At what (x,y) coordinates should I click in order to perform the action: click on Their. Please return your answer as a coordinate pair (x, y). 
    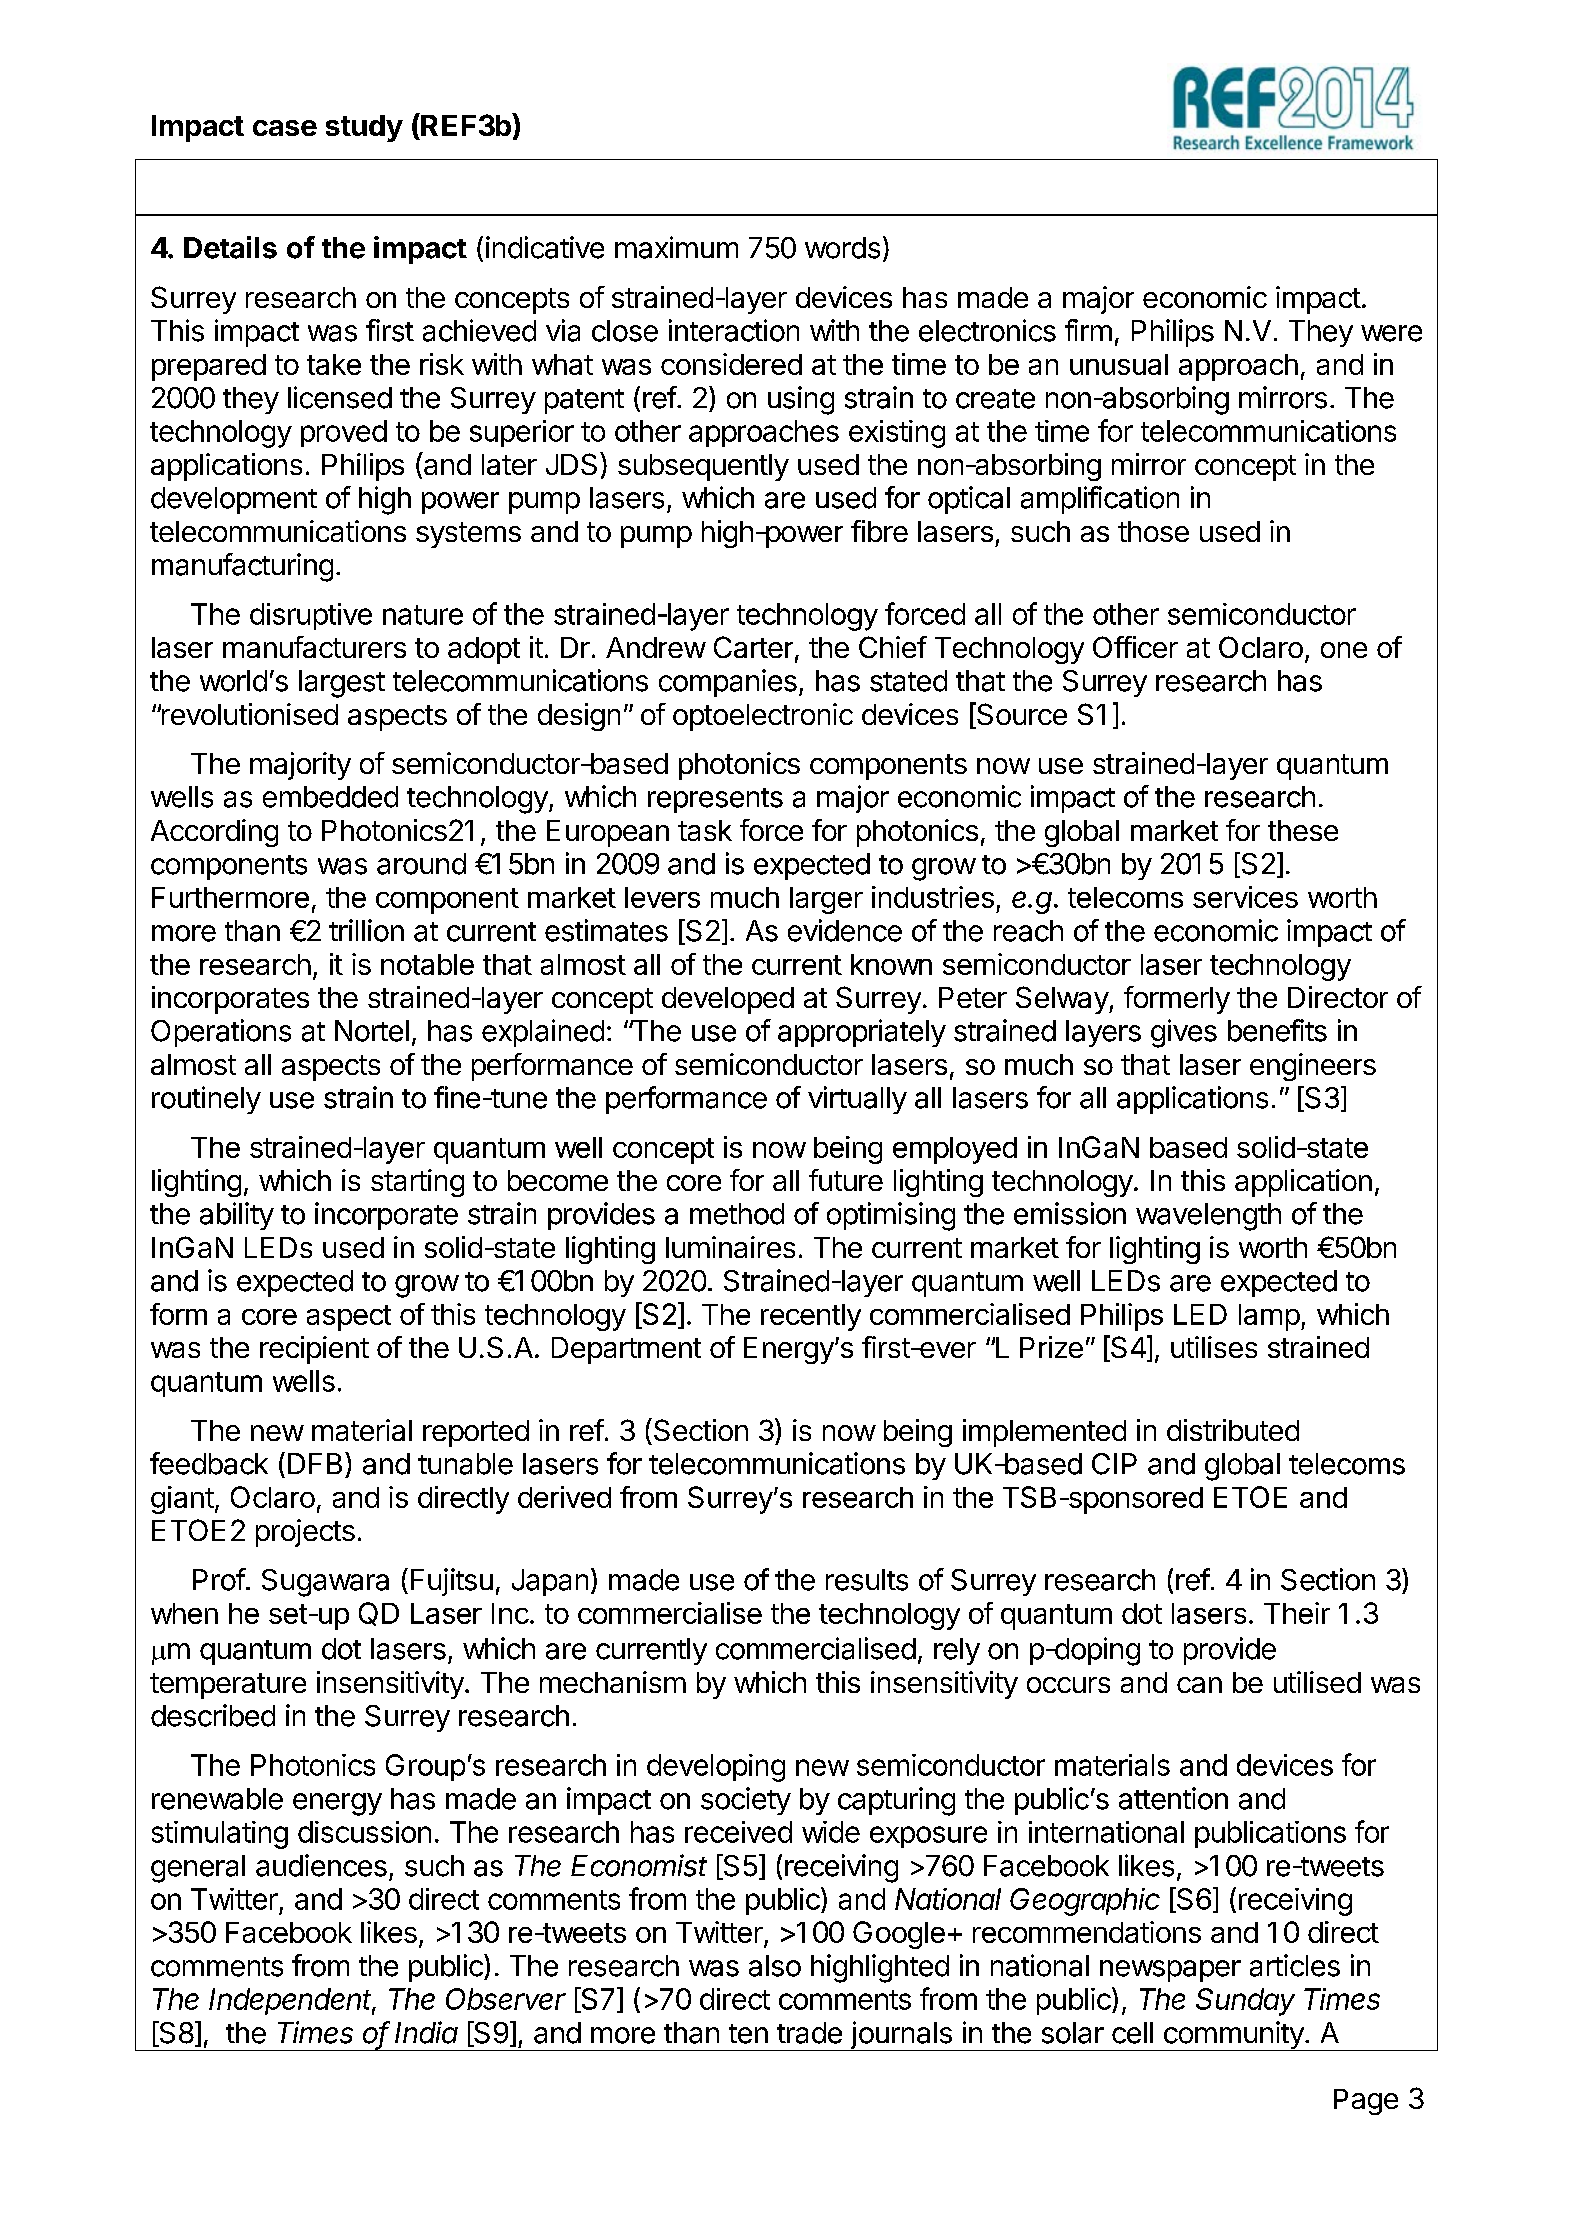
    Looking at the image, I should click on (1297, 1613).
